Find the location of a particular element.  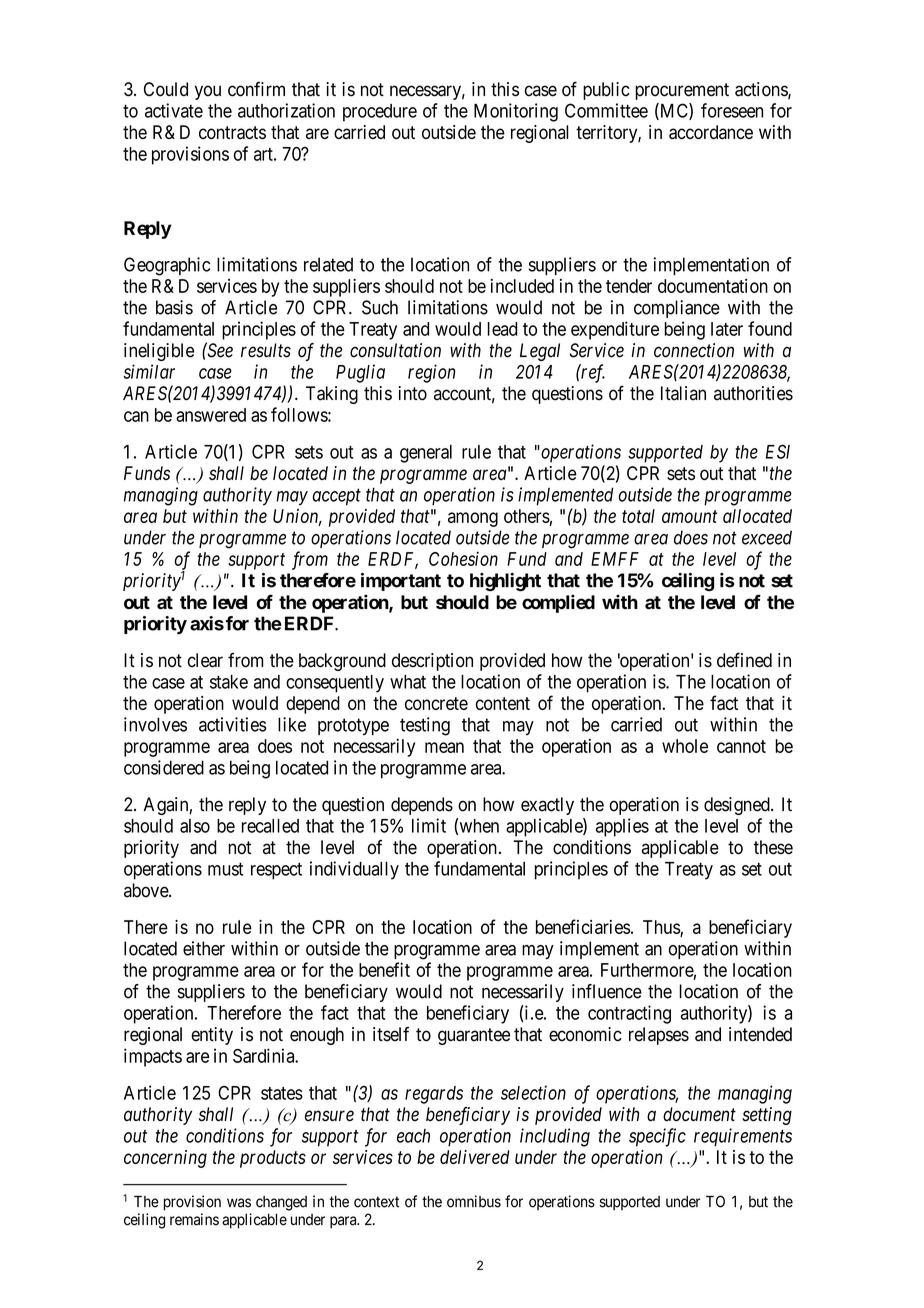

also is located at coordinates (195, 826).
